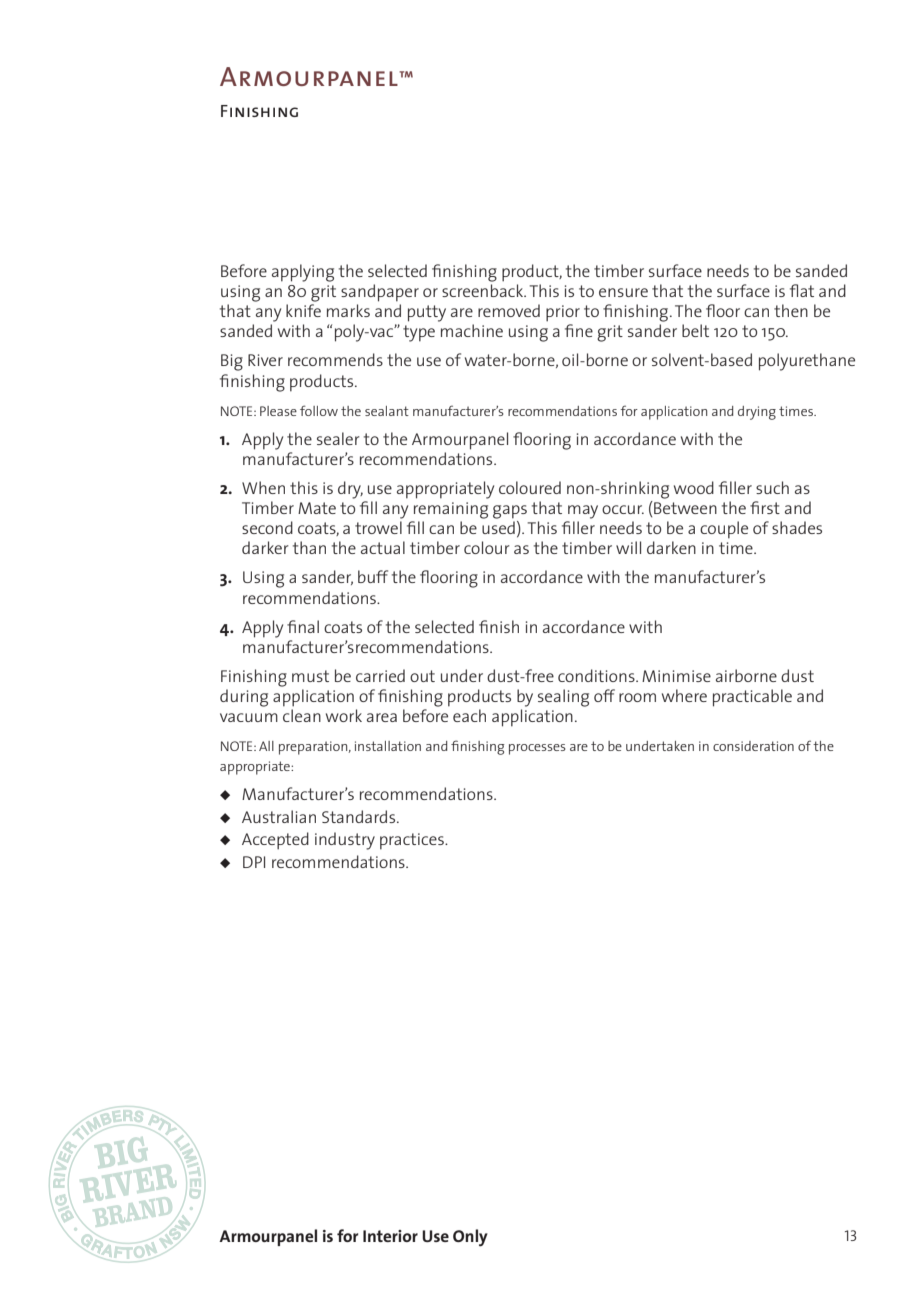 The height and width of the document is (1308, 924). What do you see at coordinates (695, 330) in the document?
I see `belt` at bounding box center [695, 330].
